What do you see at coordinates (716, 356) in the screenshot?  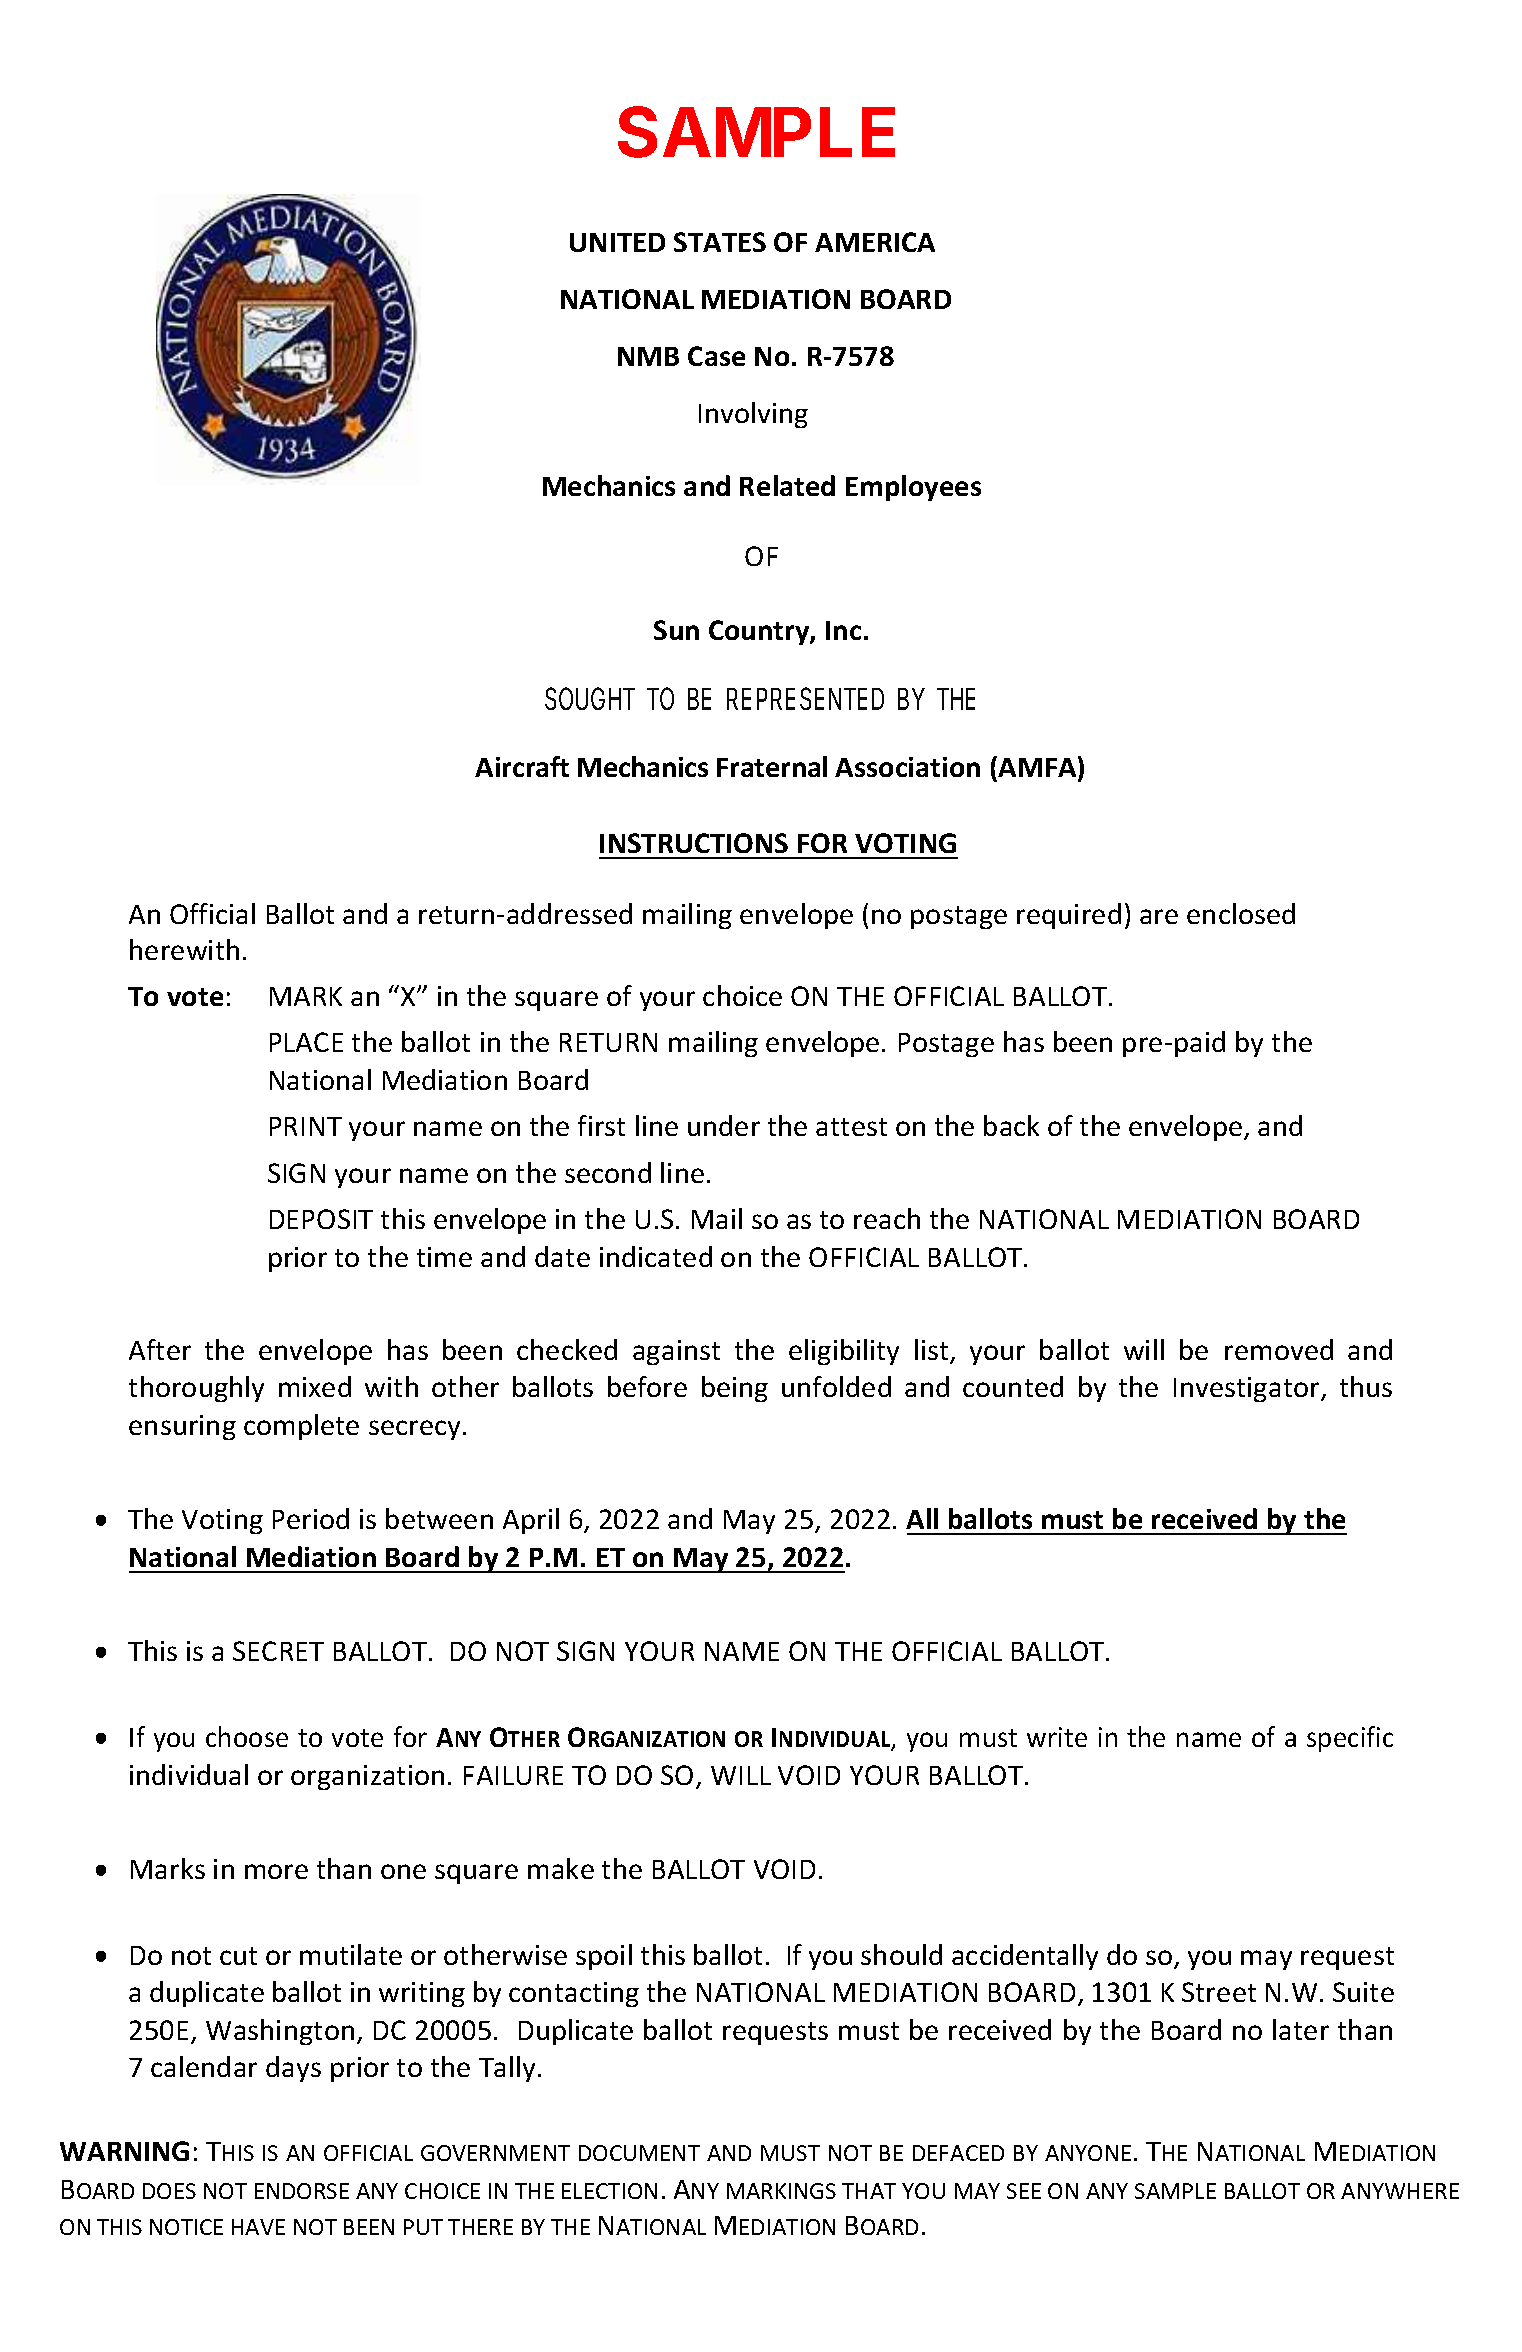 I see `Case` at bounding box center [716, 356].
